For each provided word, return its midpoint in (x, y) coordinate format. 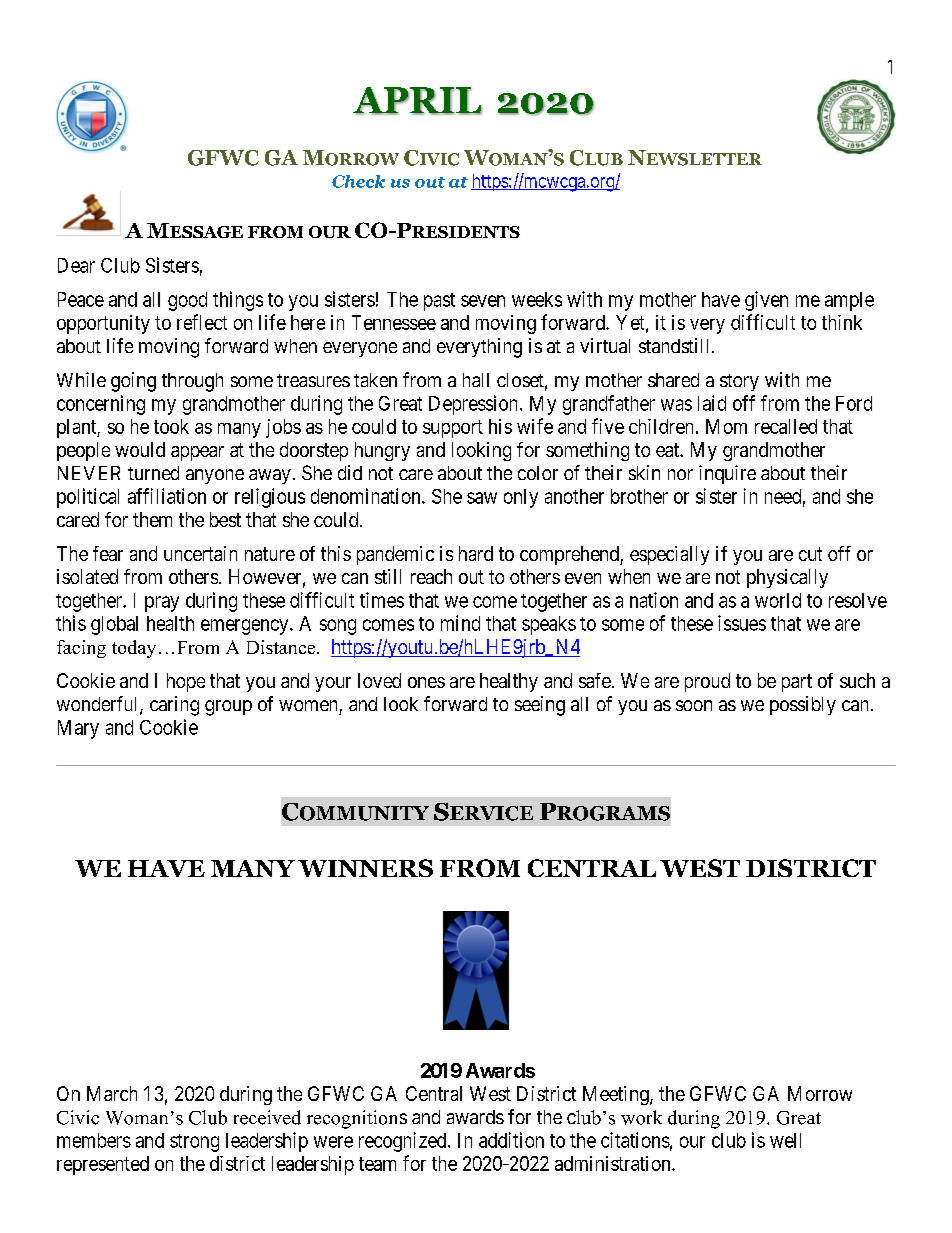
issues (742, 623)
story (739, 382)
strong (194, 1143)
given (766, 301)
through (192, 382)
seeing (540, 706)
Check (358, 181)
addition (511, 1140)
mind (460, 623)
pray (162, 604)
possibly (803, 705)
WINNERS (365, 868)
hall (476, 380)
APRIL (417, 101)
